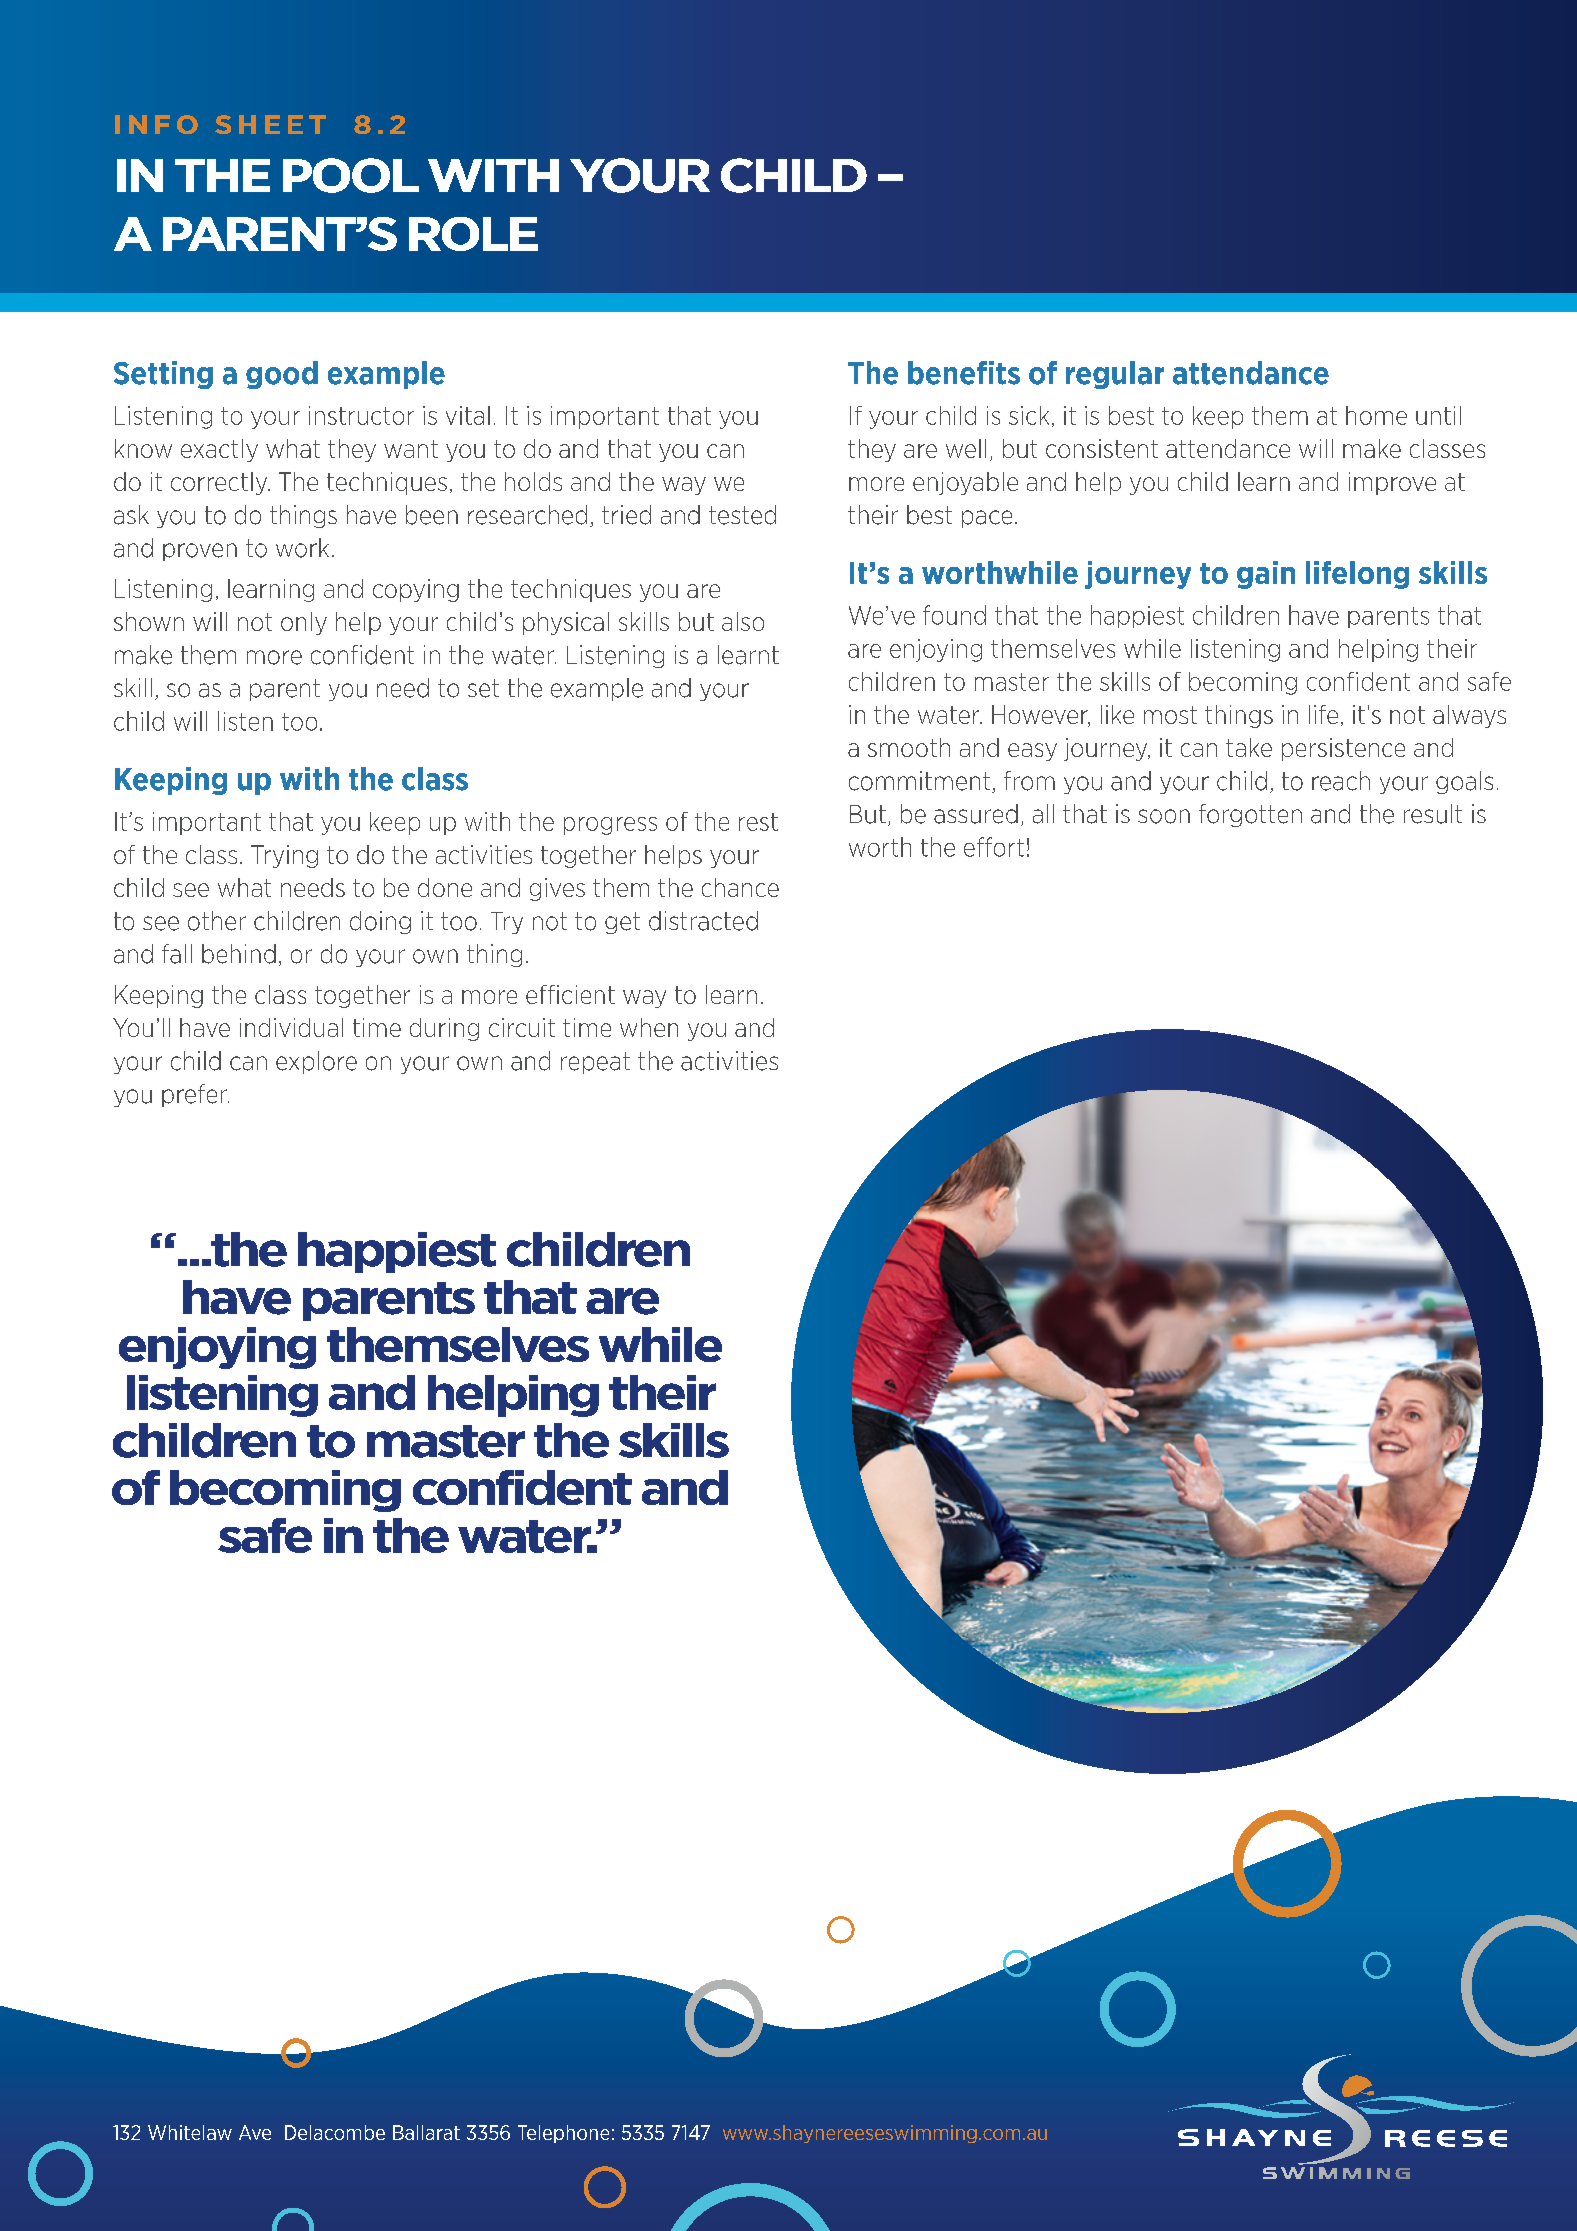  Describe the element at coordinates (649, 1027) in the page. I see `when` at that location.
